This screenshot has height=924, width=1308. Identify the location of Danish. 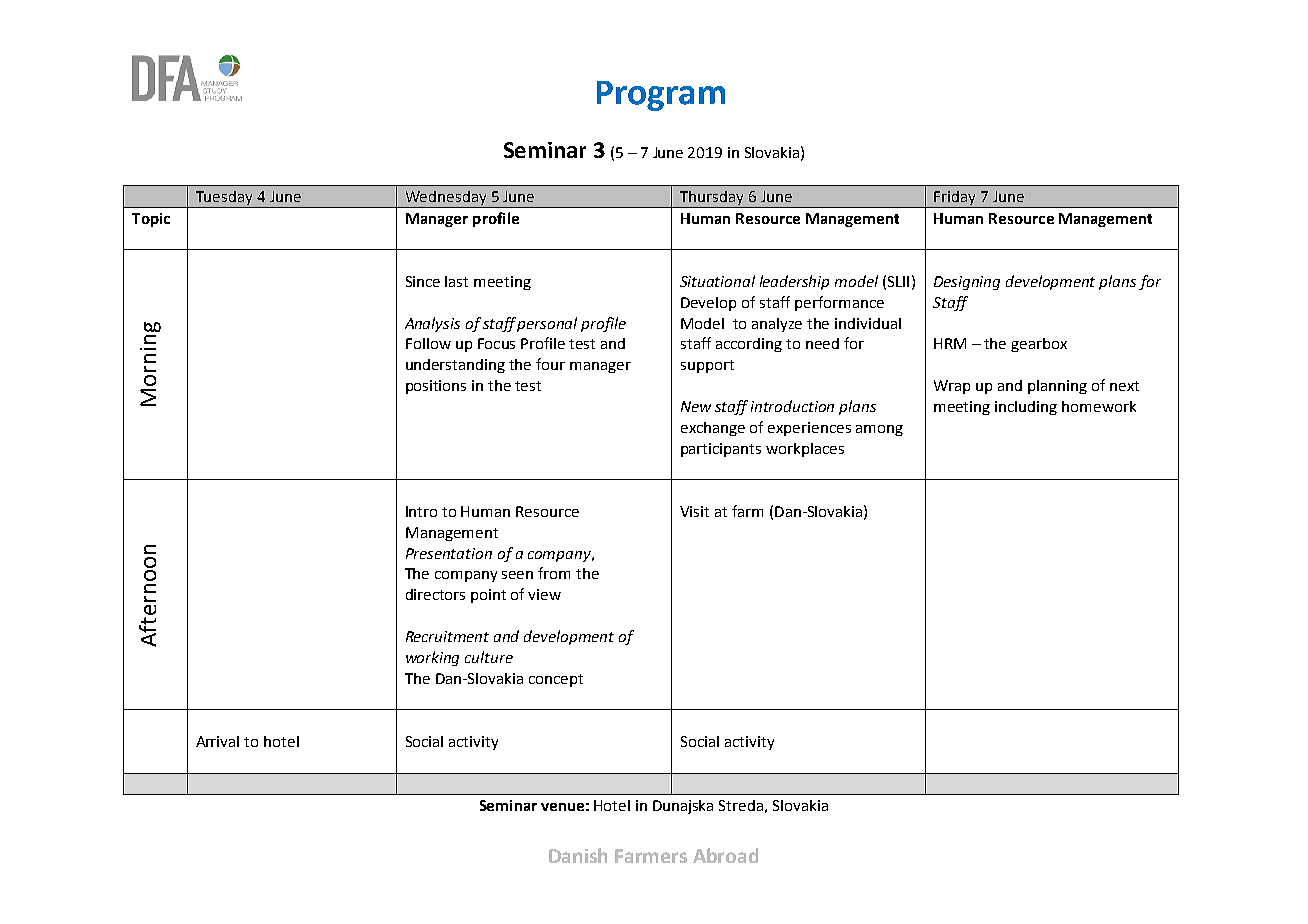
(578, 855).
